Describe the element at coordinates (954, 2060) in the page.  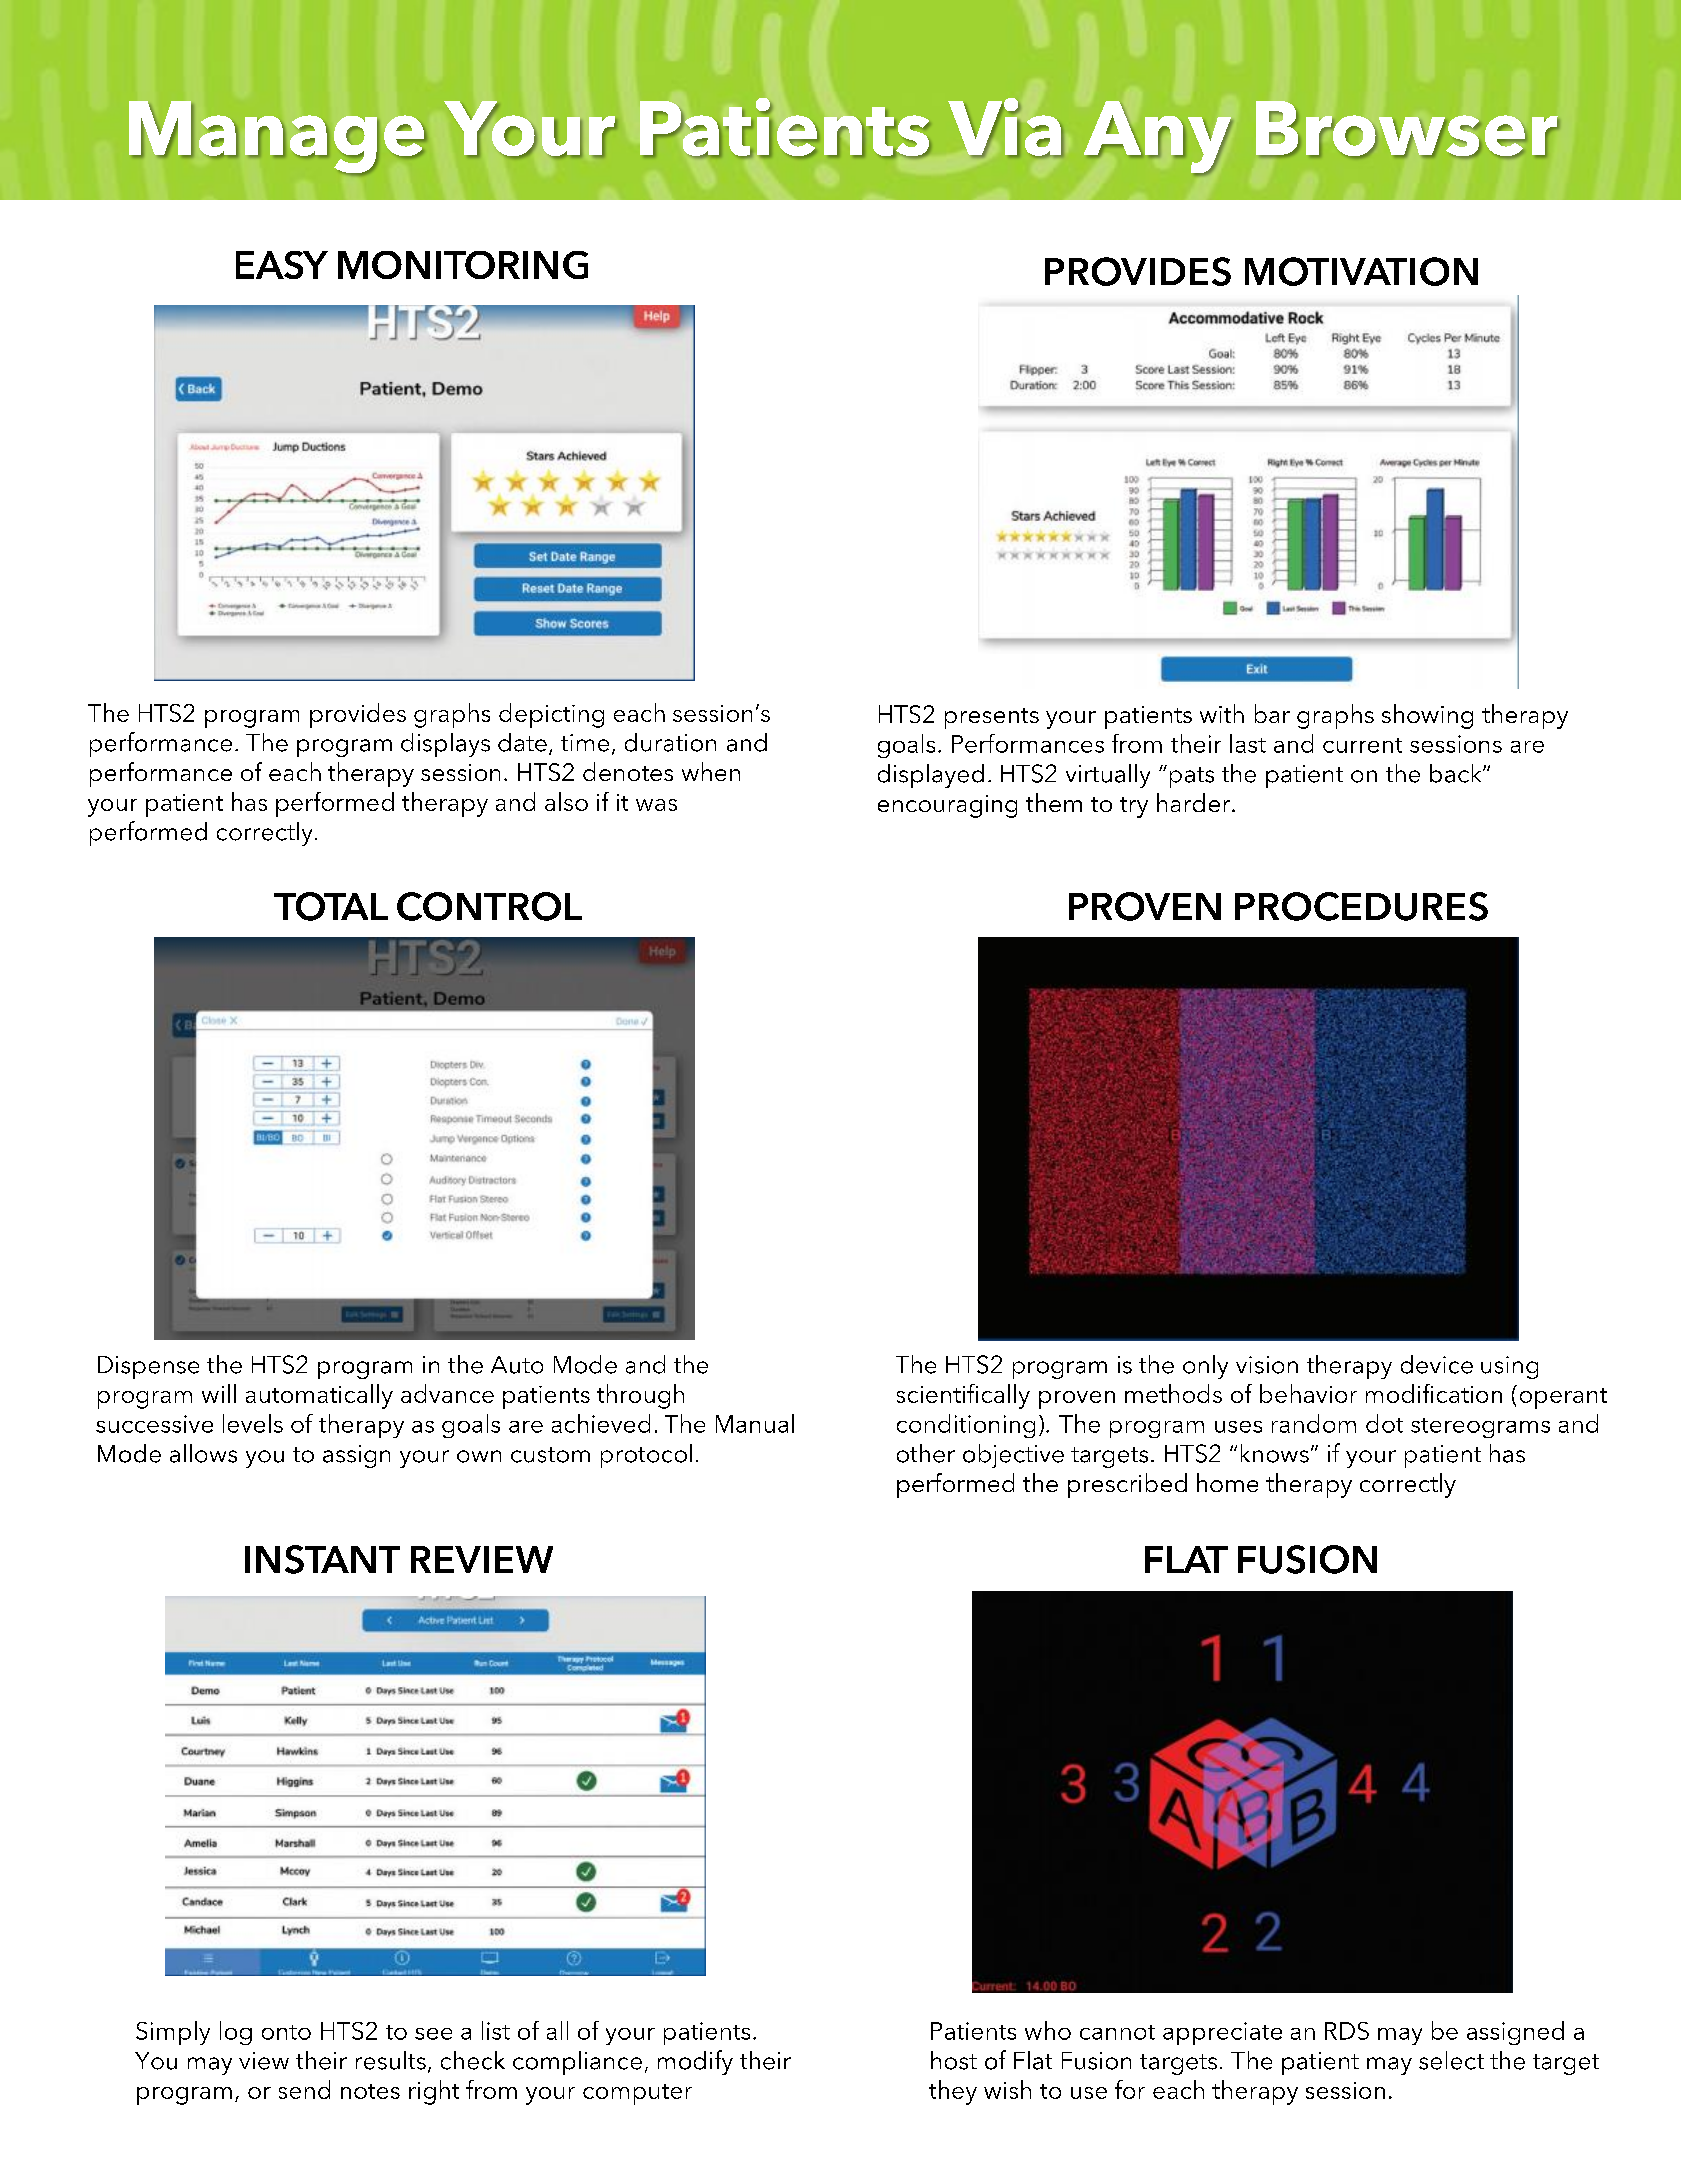
I see `host` at that location.
